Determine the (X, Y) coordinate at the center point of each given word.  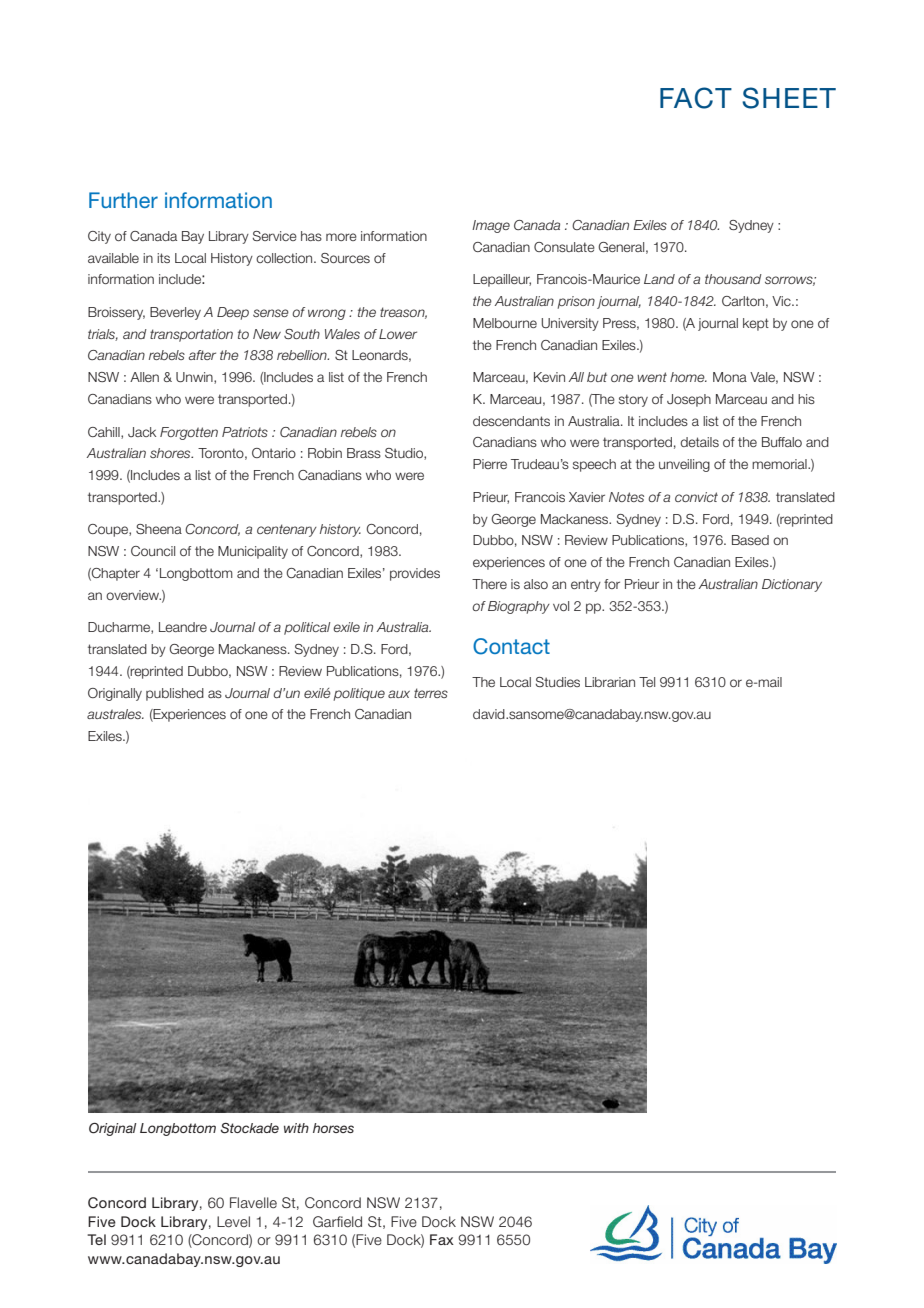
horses (333, 1128)
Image (491, 226)
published (175, 694)
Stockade (250, 1128)
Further (123, 200)
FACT (696, 98)
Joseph (689, 400)
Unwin (195, 378)
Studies (557, 682)
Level (233, 1222)
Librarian (610, 682)
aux (399, 694)
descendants (511, 421)
